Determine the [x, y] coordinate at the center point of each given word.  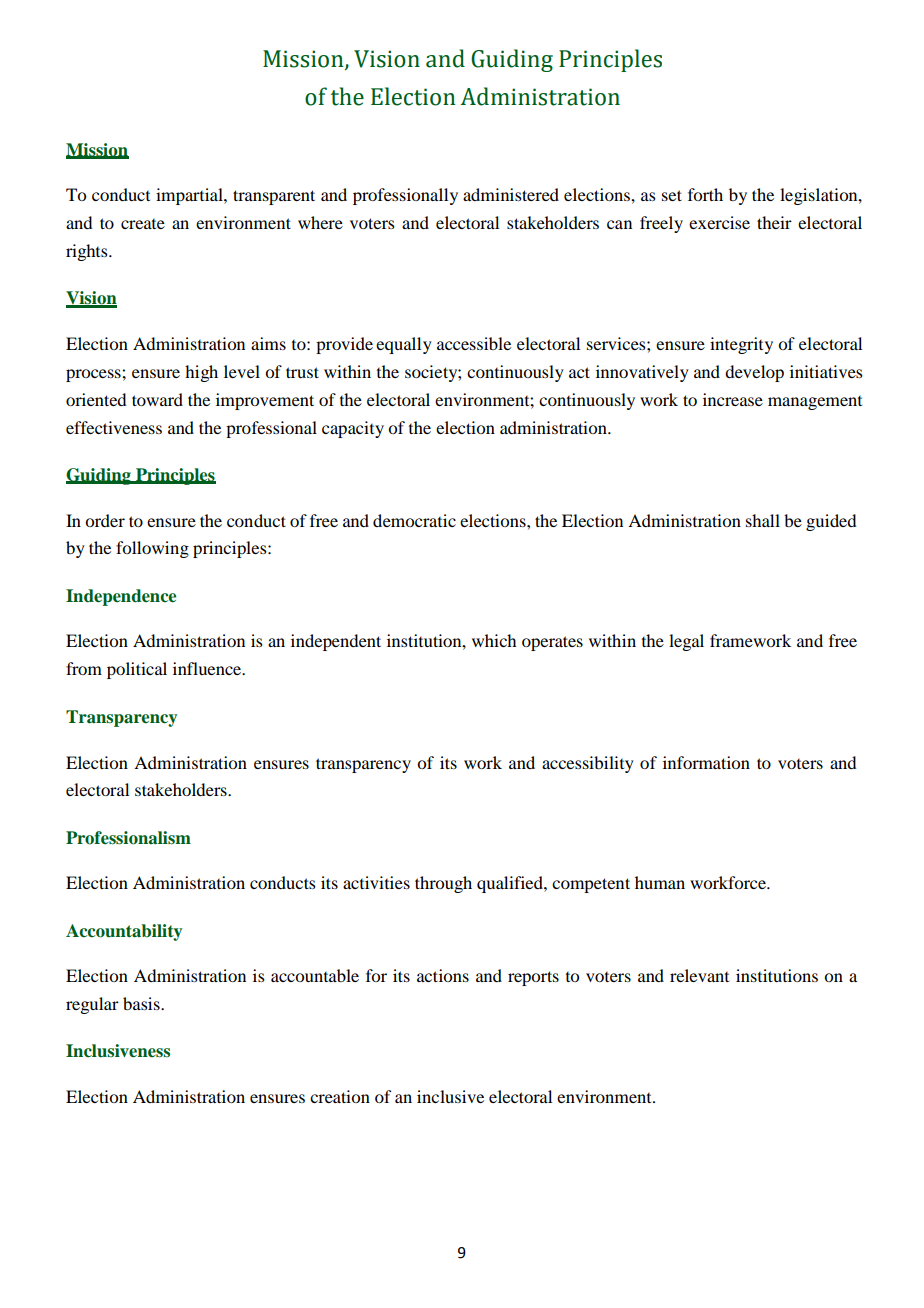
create [143, 224]
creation [340, 1096]
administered [511, 194]
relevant [699, 975]
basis [142, 1003]
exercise [719, 222]
